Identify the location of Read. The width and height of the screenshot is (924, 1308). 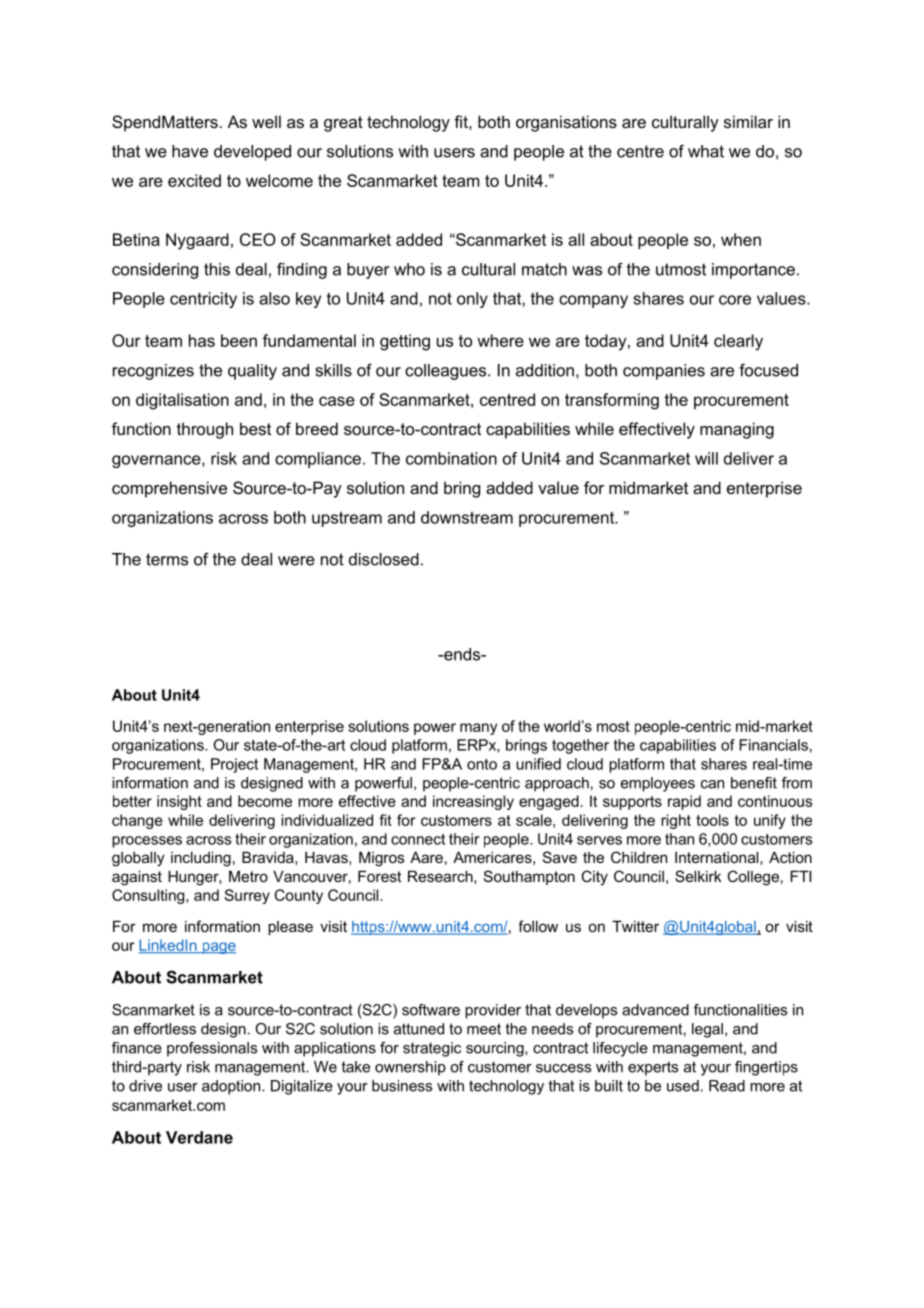
(727, 1086).
